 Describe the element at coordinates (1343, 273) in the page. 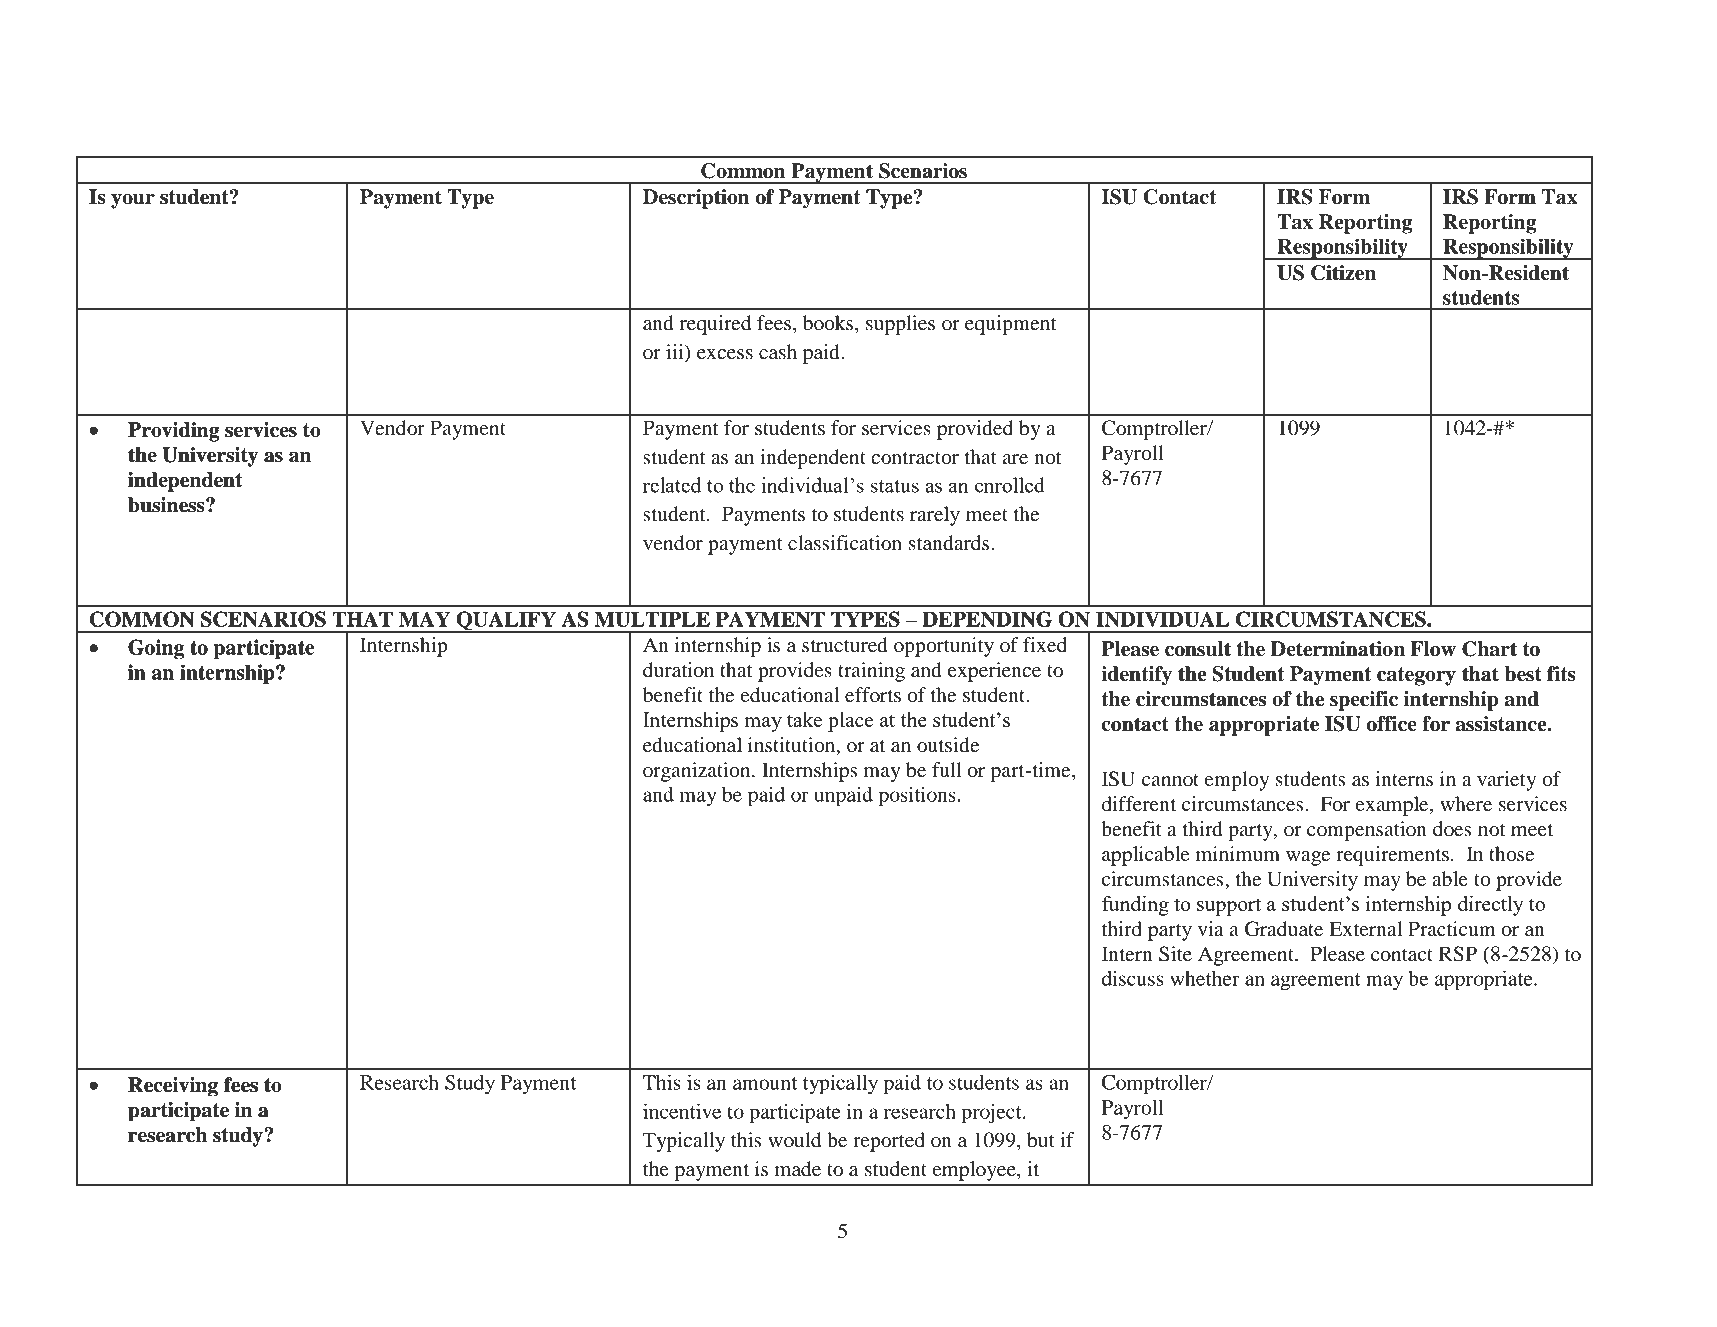

I see `Citizen` at that location.
